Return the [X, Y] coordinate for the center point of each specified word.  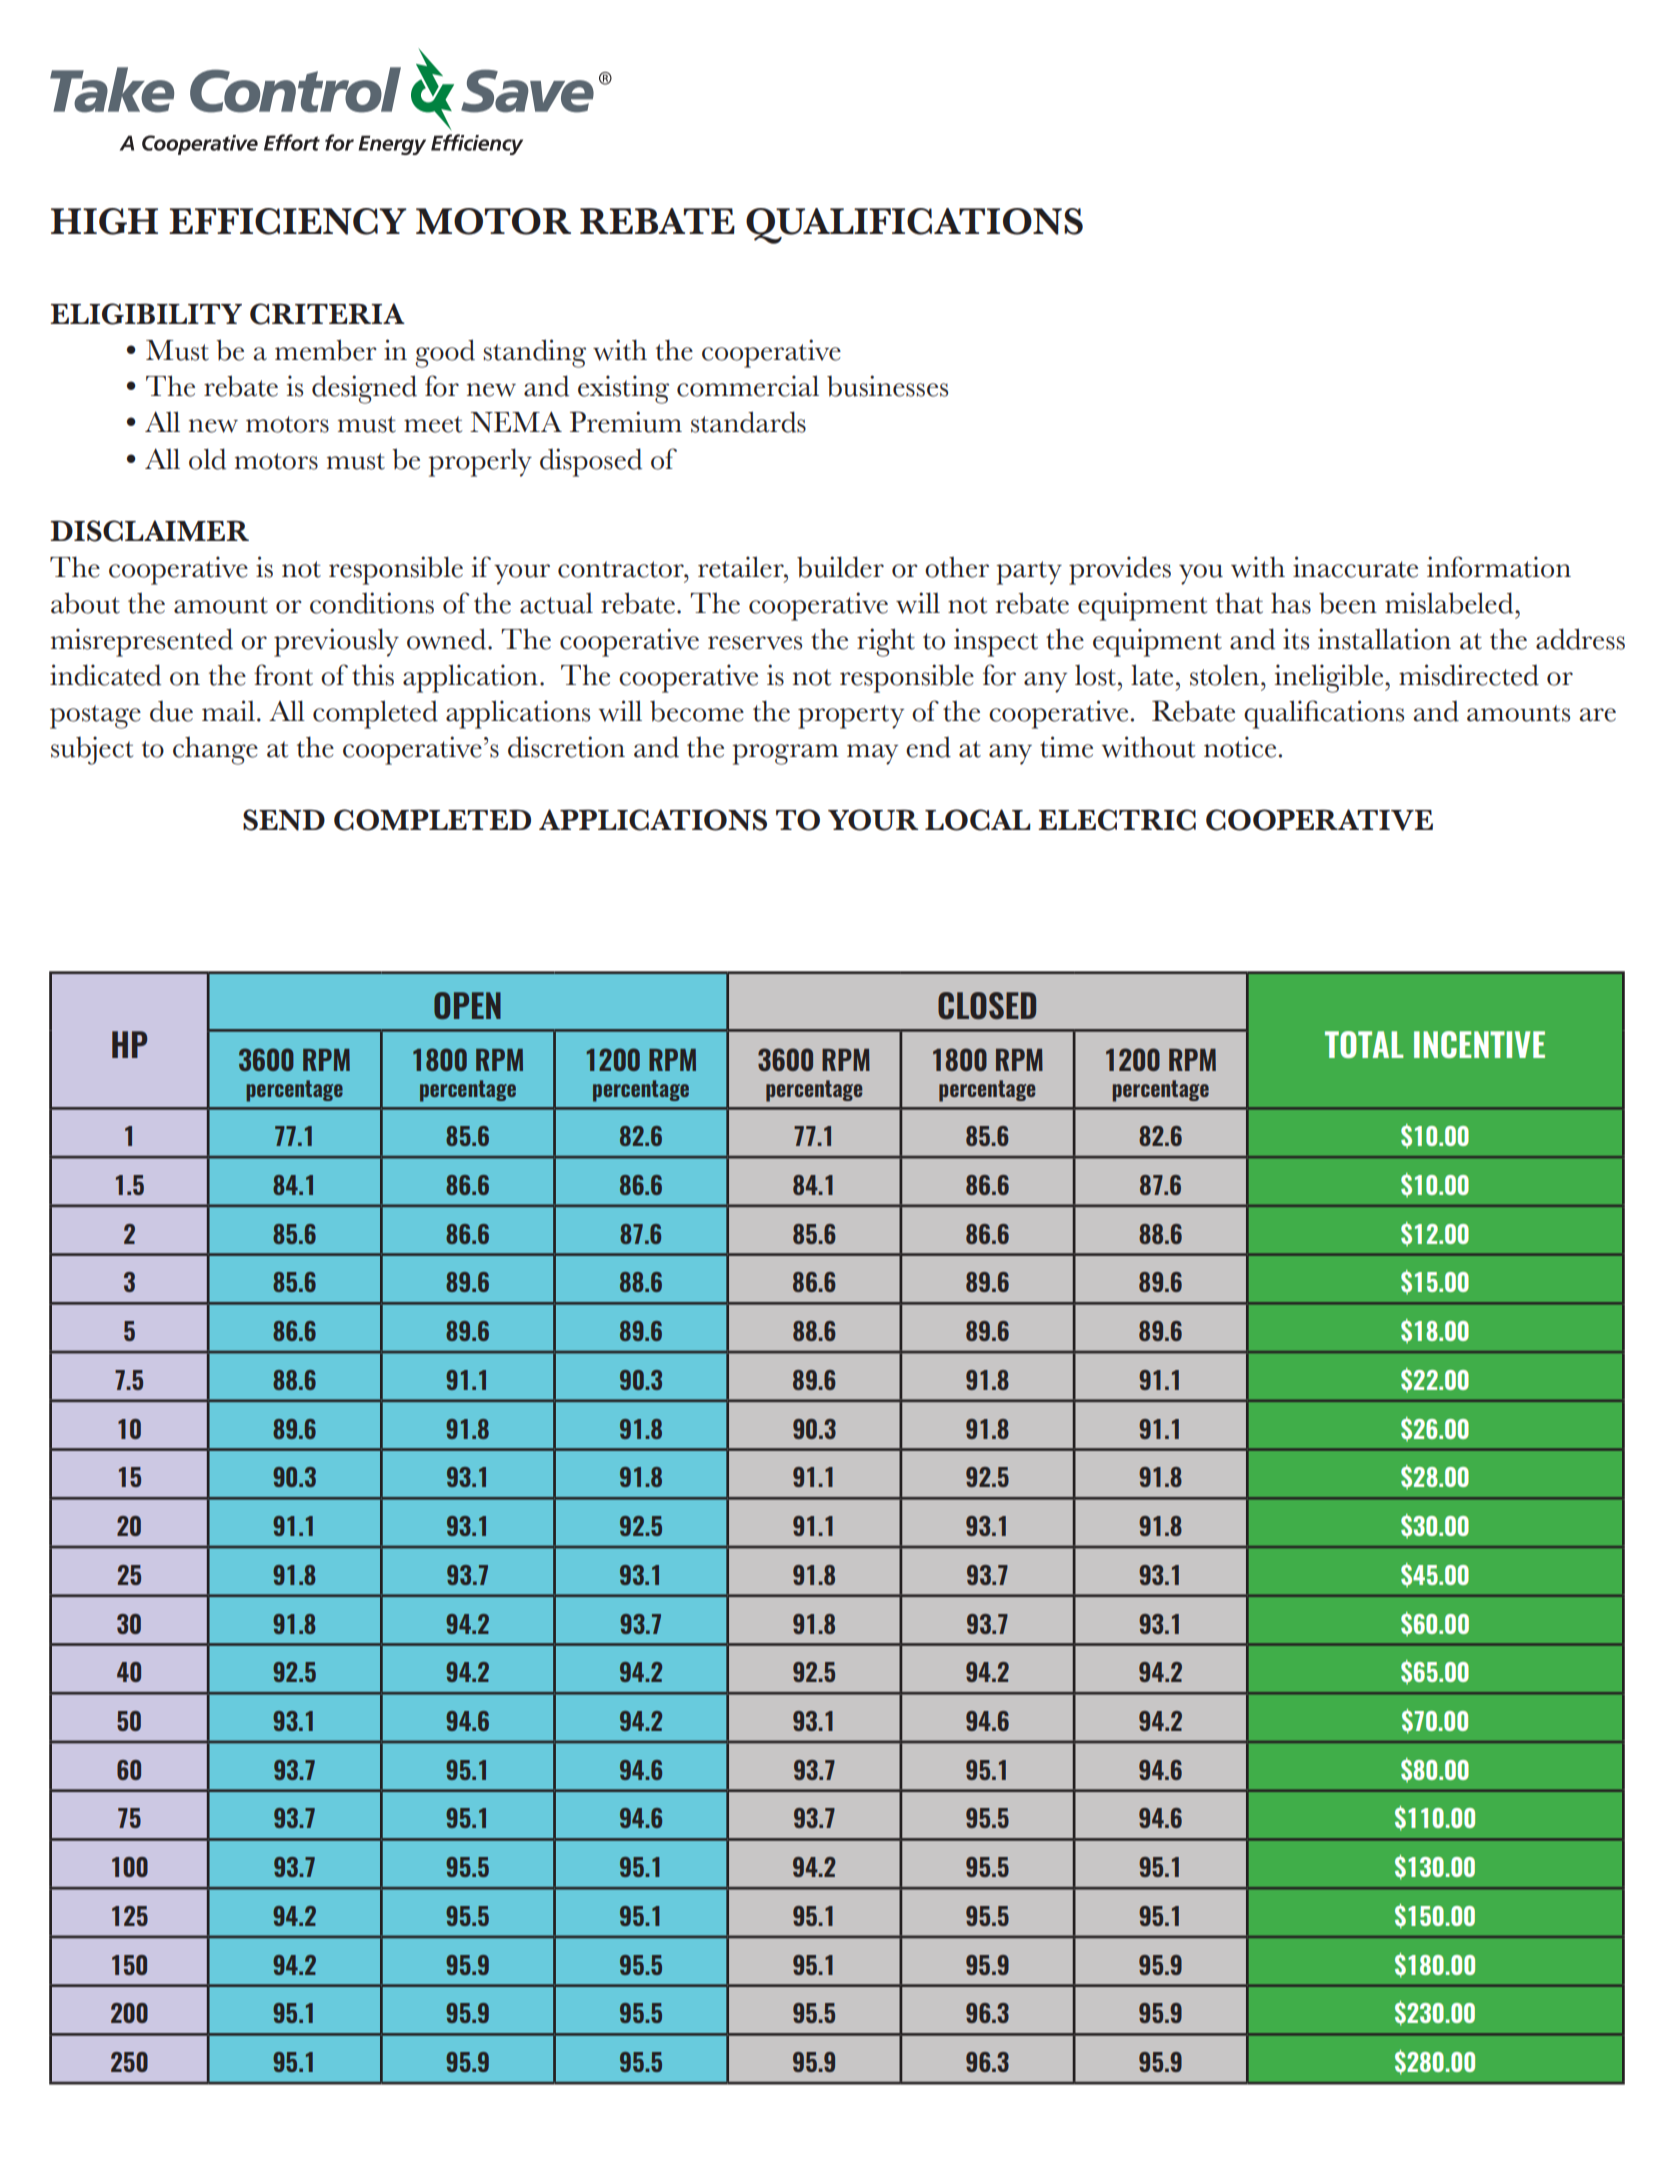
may [872, 754]
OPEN [467, 1005]
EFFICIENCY [288, 221]
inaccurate [1355, 567]
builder [840, 567]
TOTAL [1364, 1044]
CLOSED [987, 1005]
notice [1240, 747]
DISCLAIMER [149, 531]
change [215, 750]
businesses [887, 386]
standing [535, 353]
